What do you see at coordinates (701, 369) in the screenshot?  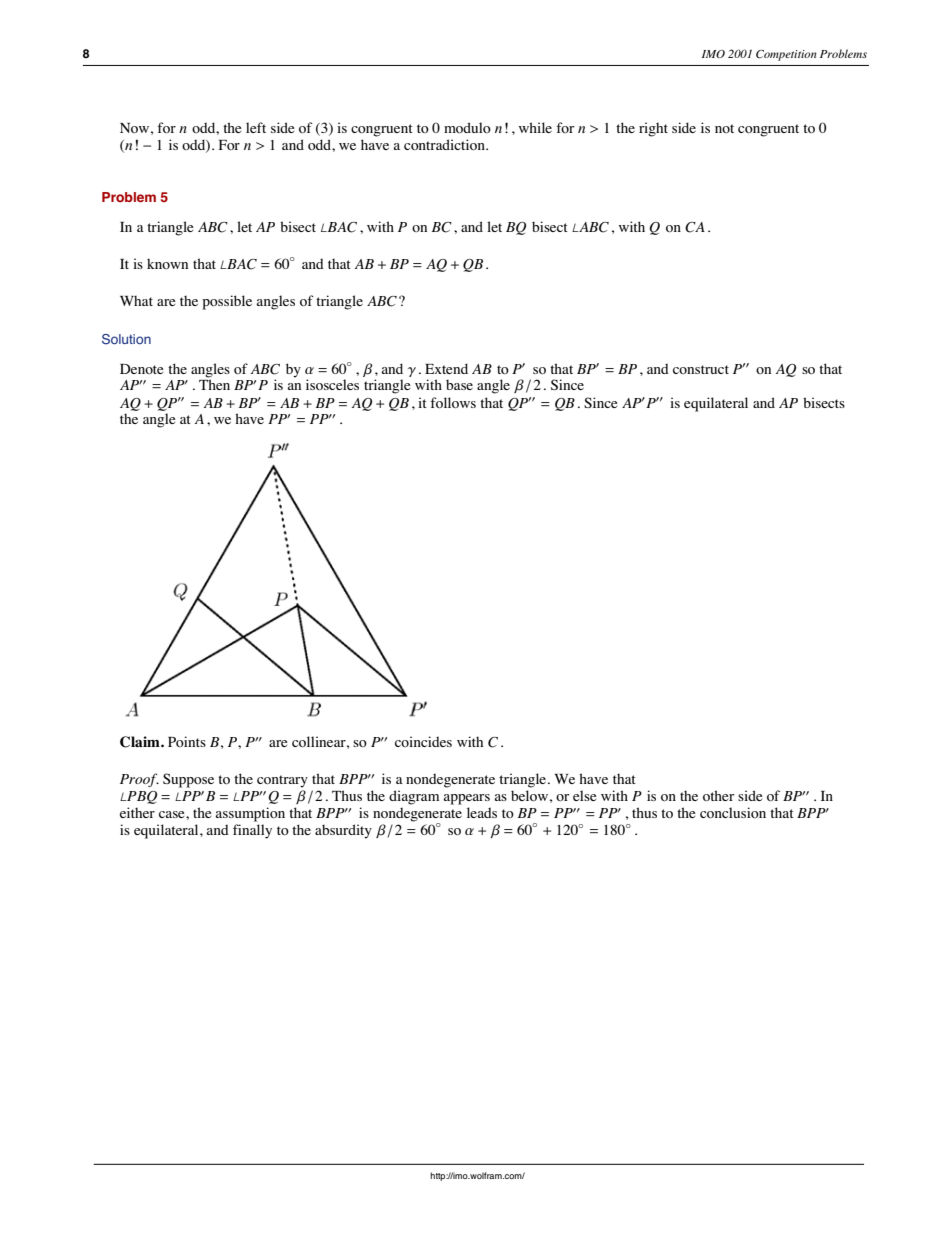 I see `construct` at bounding box center [701, 369].
